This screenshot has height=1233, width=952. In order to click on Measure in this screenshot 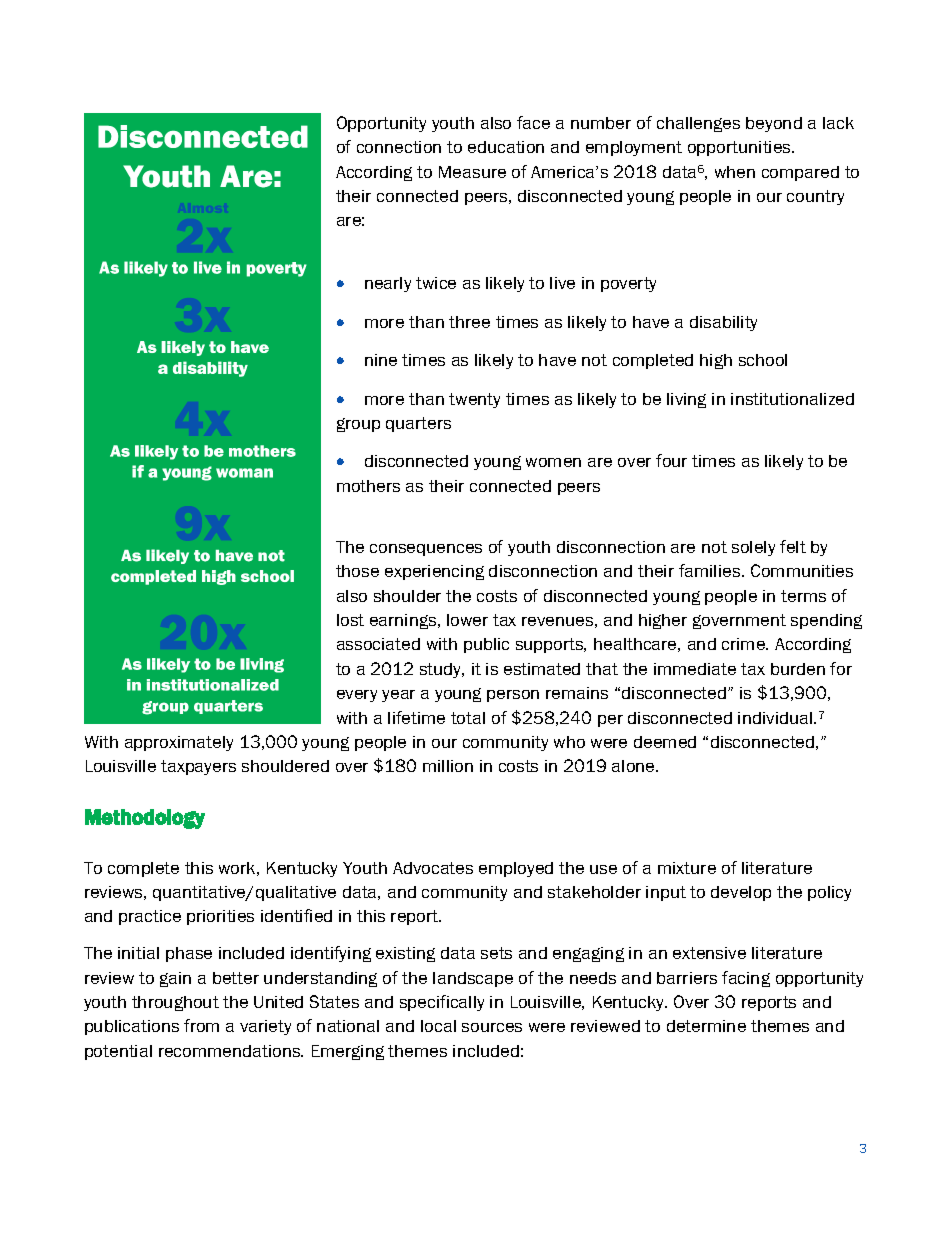, I will do `click(472, 172)`.
